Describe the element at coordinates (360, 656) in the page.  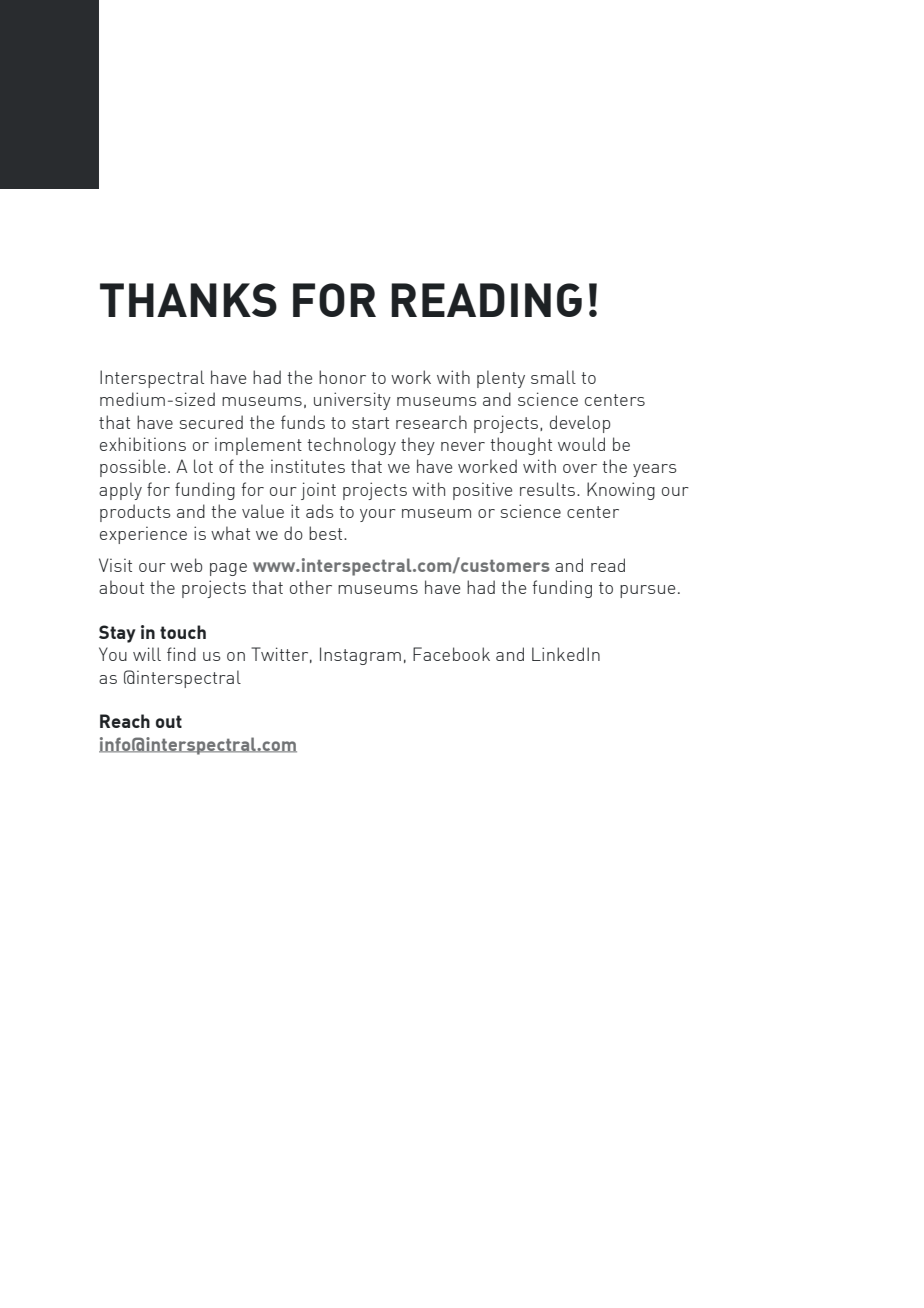
I see `Instagram` at that location.
